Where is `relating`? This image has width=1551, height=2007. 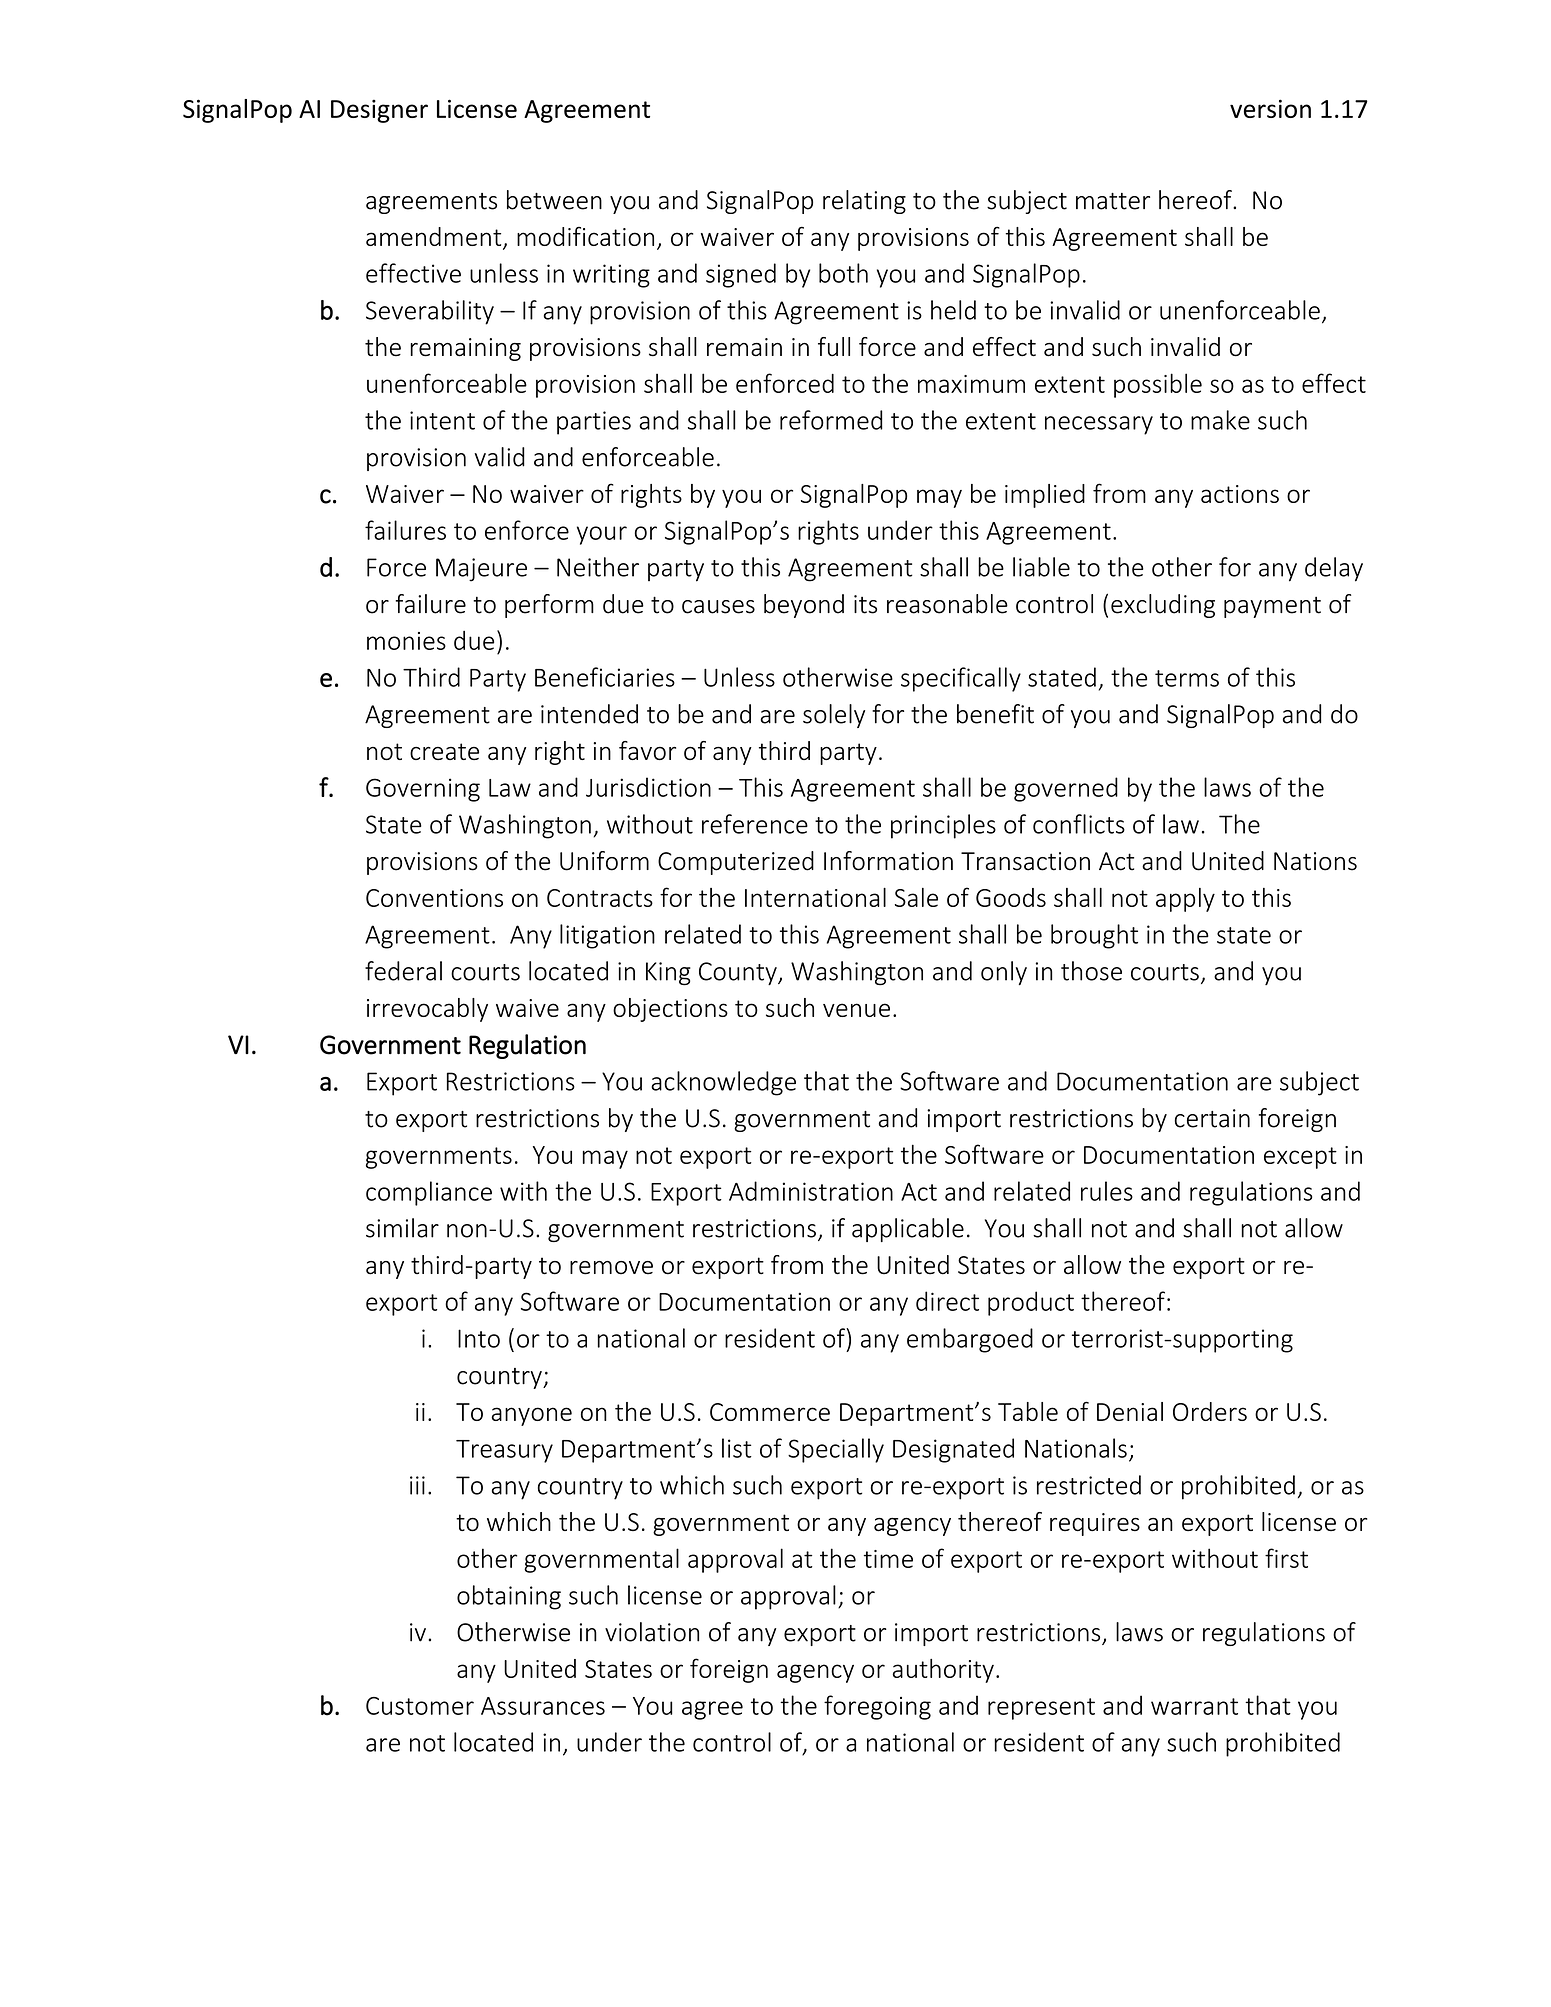
relating is located at coordinates (864, 202).
